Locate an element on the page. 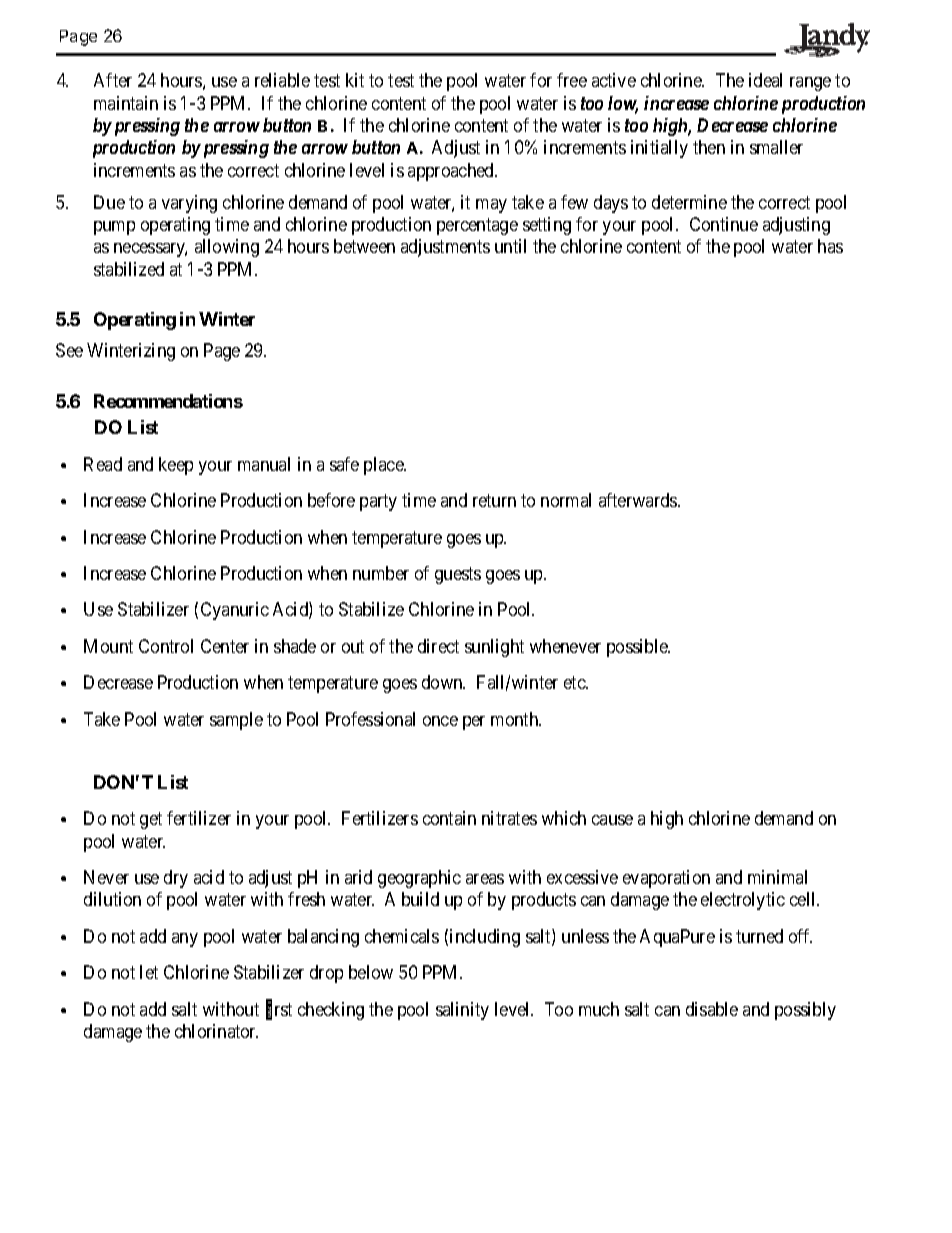 The height and width of the document is (1233, 952). get is located at coordinates (151, 820).
